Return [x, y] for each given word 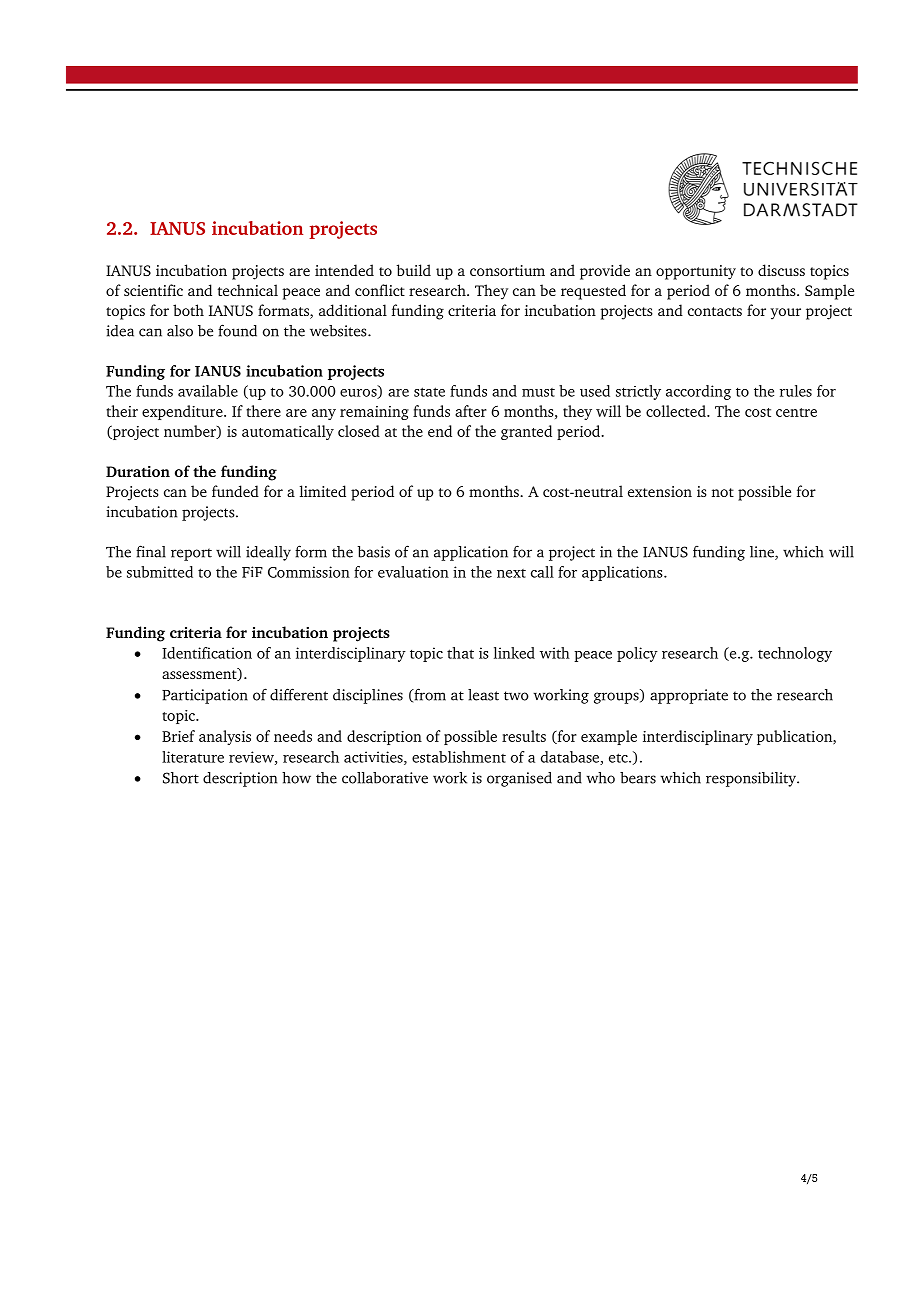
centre [796, 412]
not [723, 492]
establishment [459, 757]
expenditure [183, 412]
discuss [781, 270]
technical [248, 290]
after [471, 411]
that [460, 653]
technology [795, 654]
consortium [507, 270]
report [191, 554]
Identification [207, 653]
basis [373, 552]
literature [193, 757]
